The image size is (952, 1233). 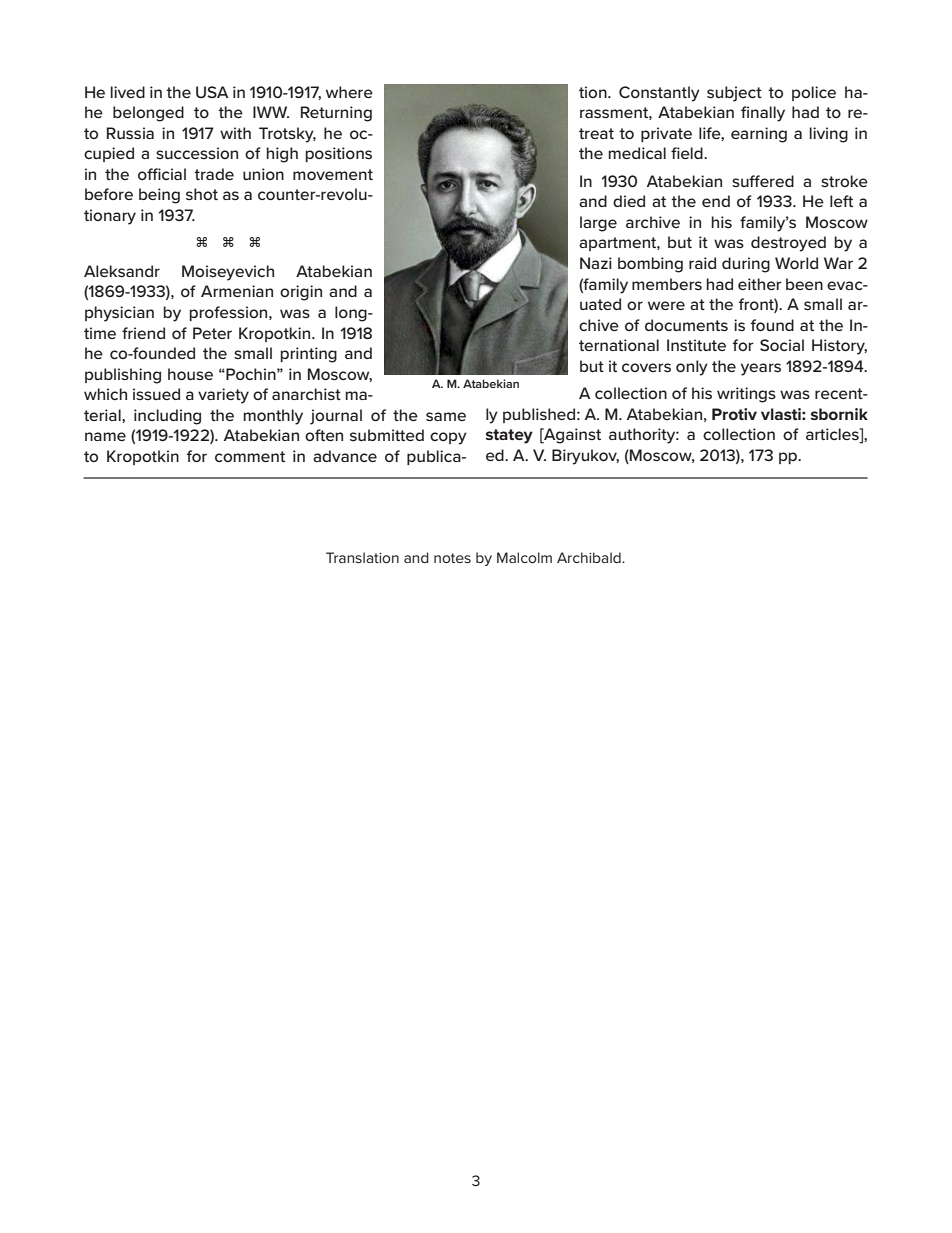 I want to click on Archibald, so click(x=590, y=557).
